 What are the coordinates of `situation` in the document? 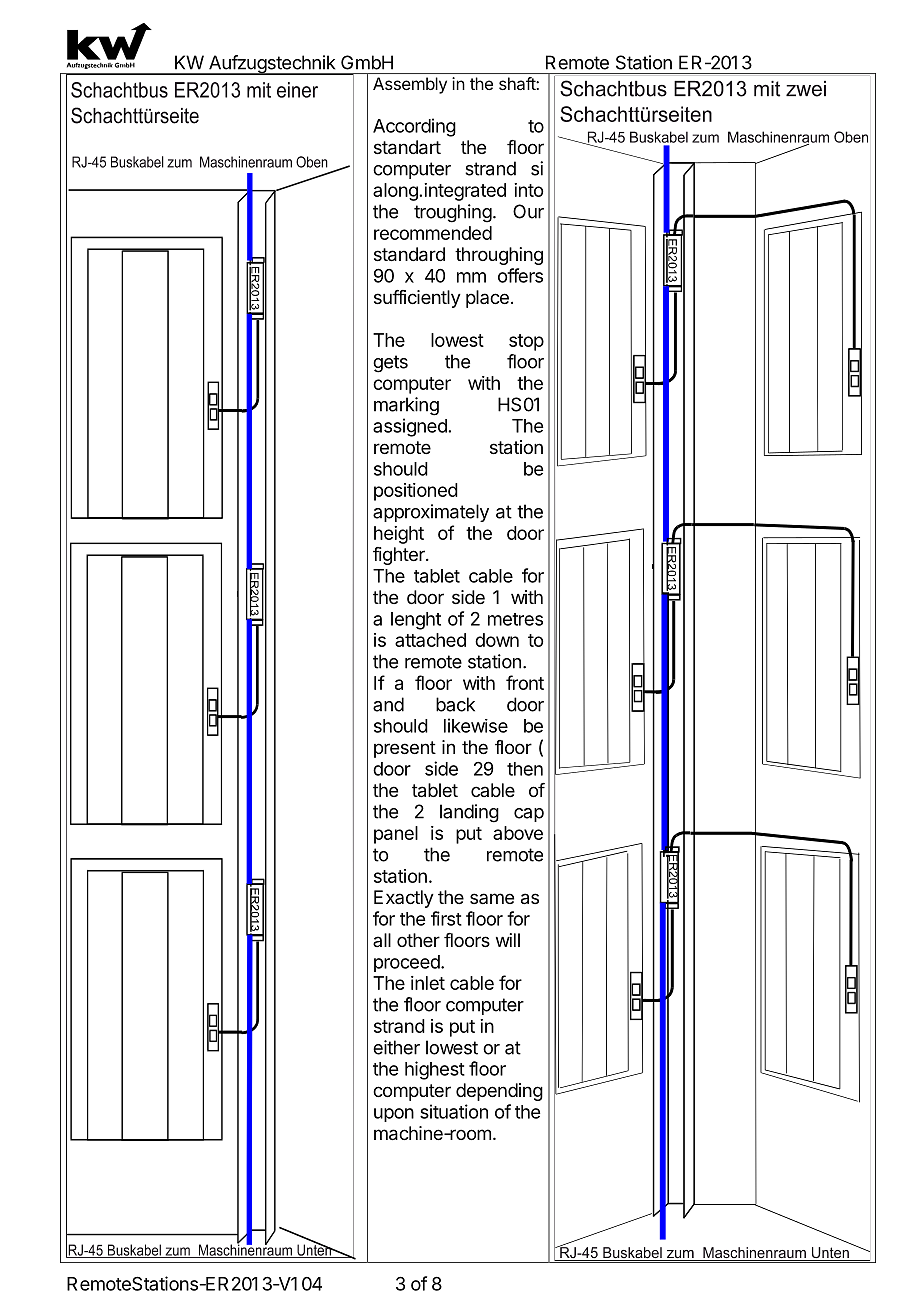 It's located at (454, 1111).
